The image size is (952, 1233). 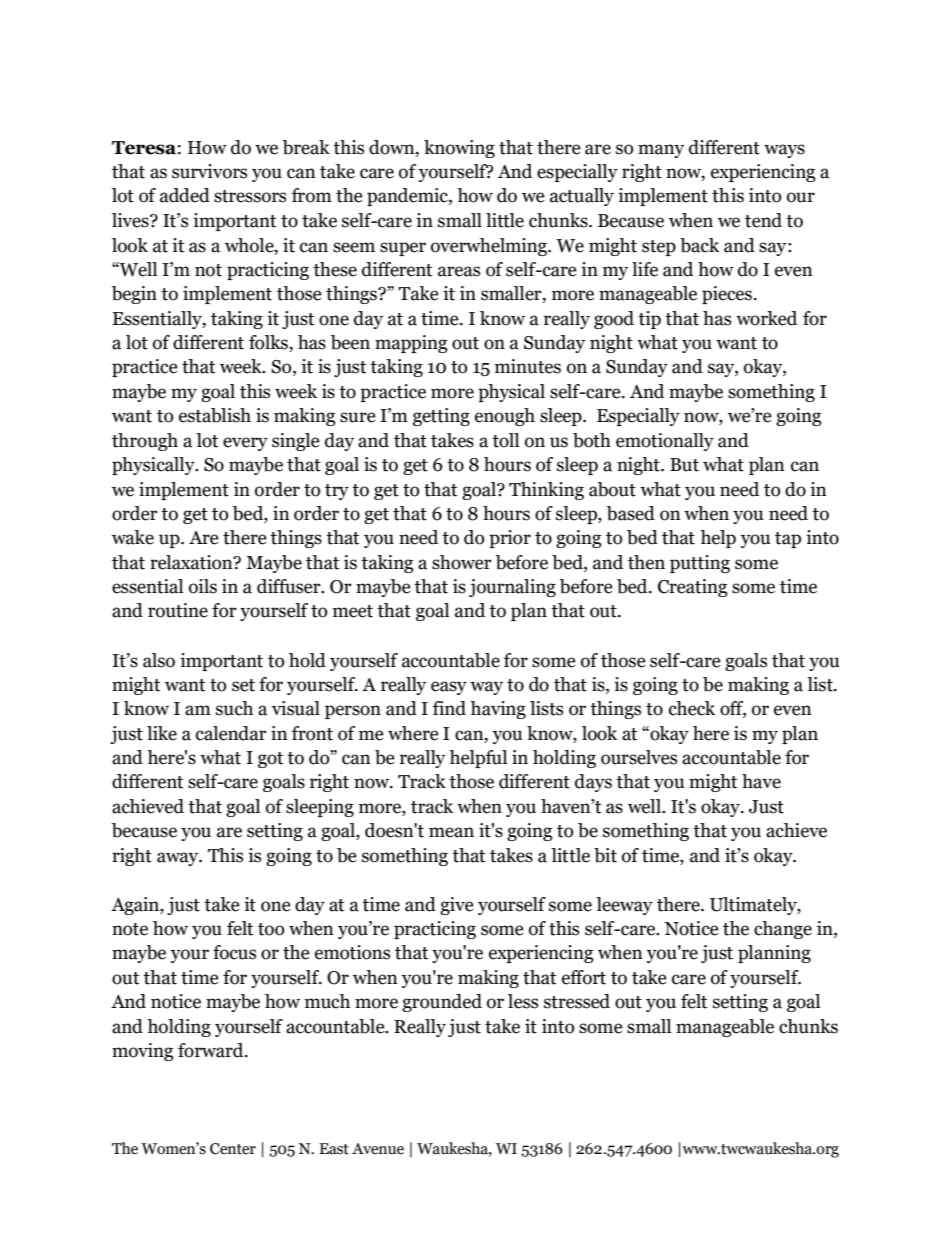 I want to click on easy, so click(x=449, y=688).
